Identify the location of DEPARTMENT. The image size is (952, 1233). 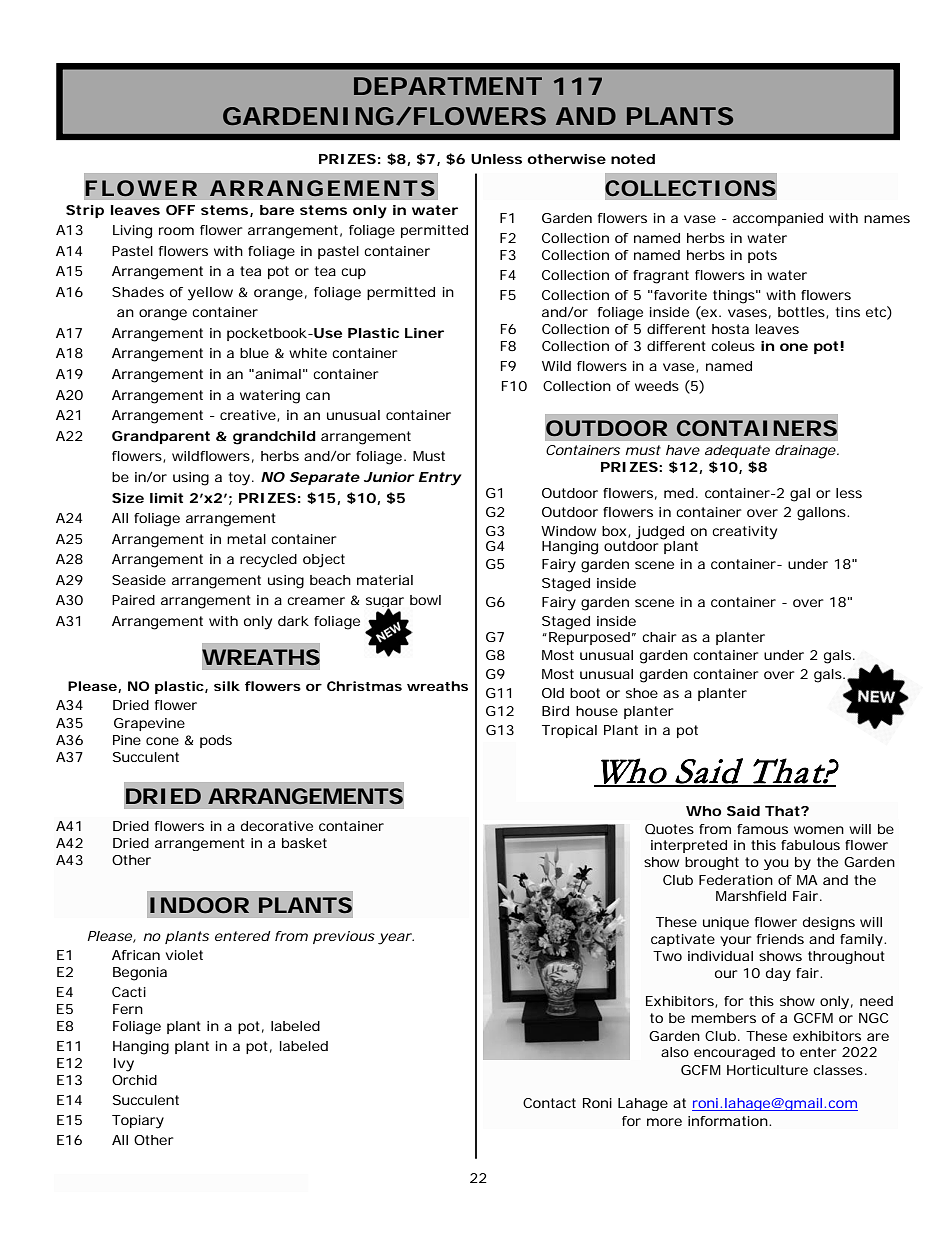
(448, 86).
